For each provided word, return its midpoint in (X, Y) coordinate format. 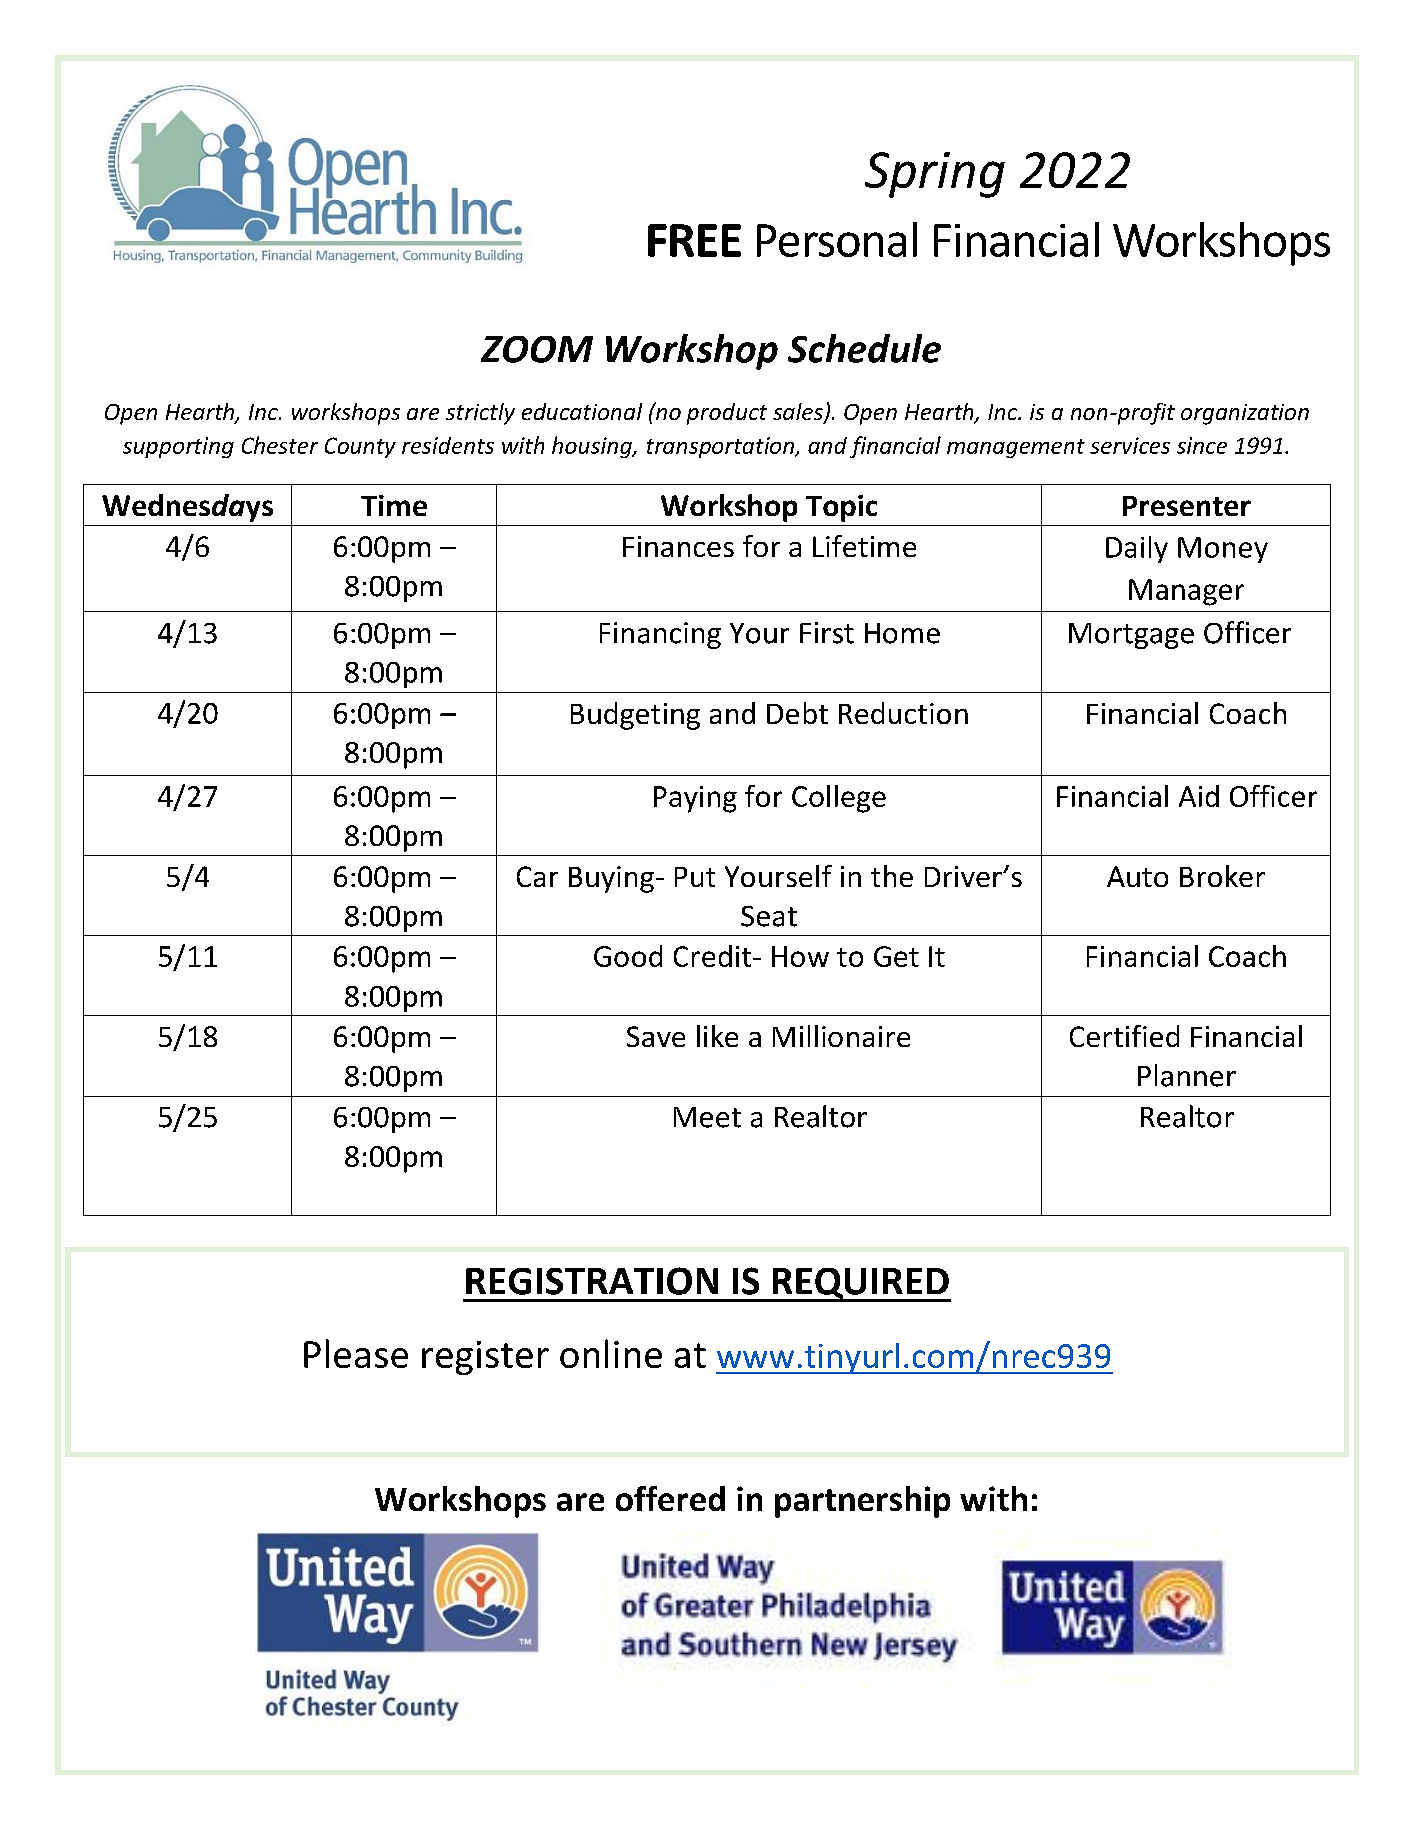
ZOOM (537, 349)
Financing (660, 635)
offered (670, 1498)
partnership (862, 1502)
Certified (1124, 1036)
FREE (694, 240)
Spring (935, 175)
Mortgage (1131, 636)
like (717, 1036)
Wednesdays (187, 508)
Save (656, 1036)
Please (356, 1353)
